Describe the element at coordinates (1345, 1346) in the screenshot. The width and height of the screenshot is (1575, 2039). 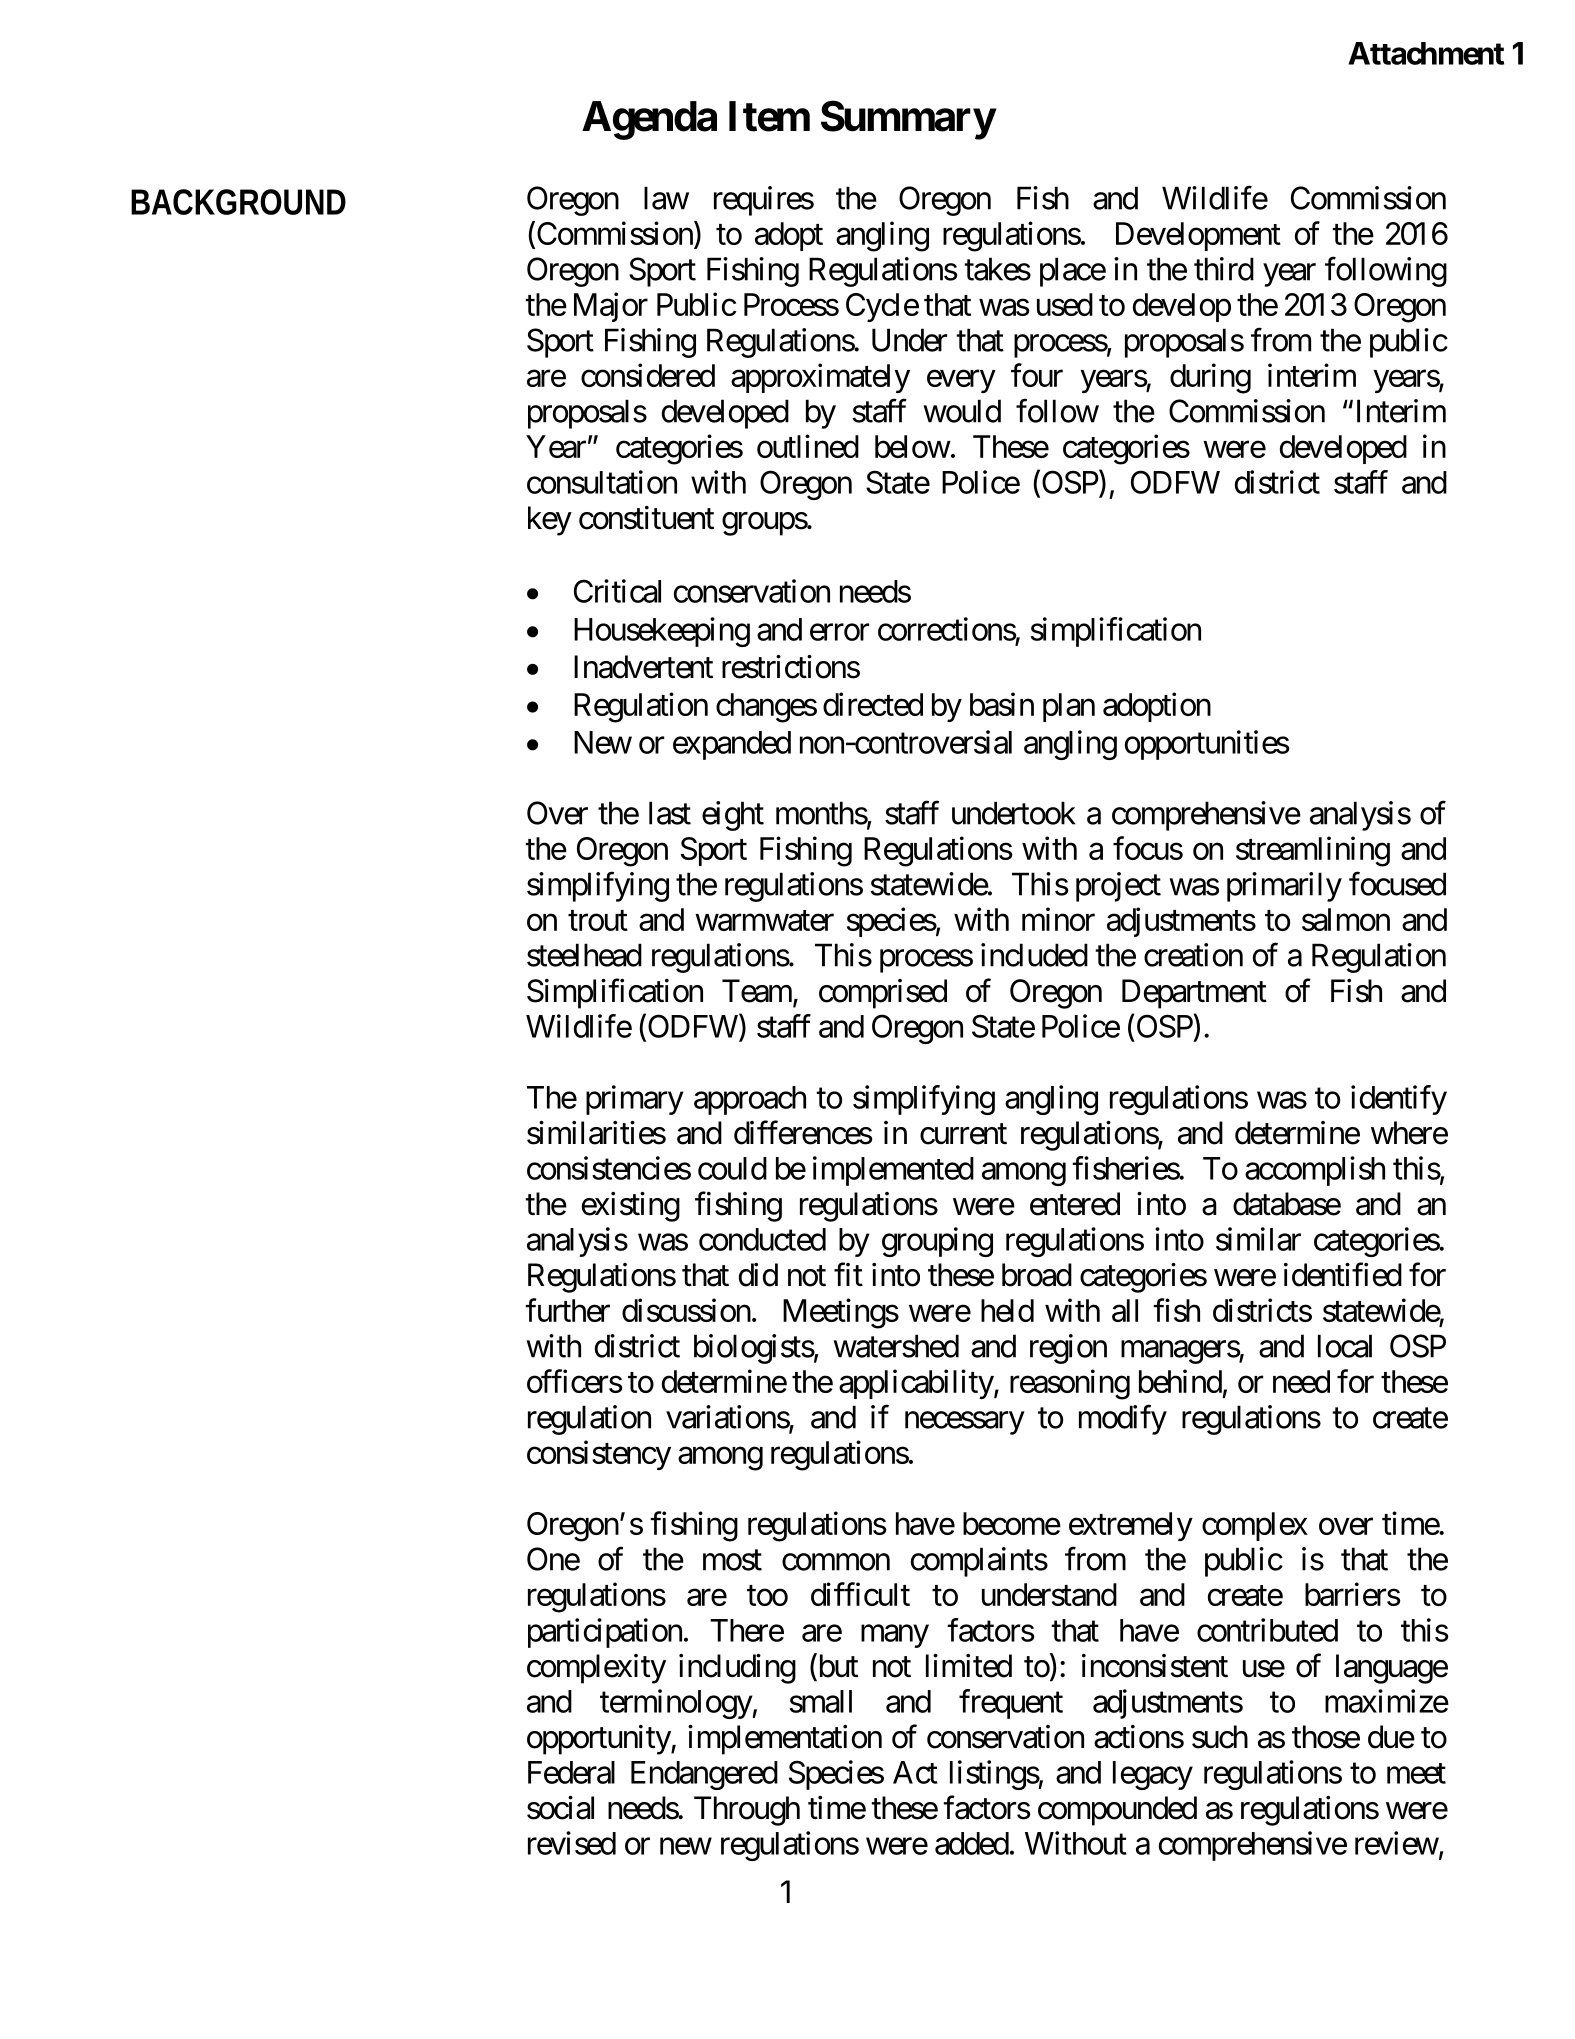
I see `local` at that location.
